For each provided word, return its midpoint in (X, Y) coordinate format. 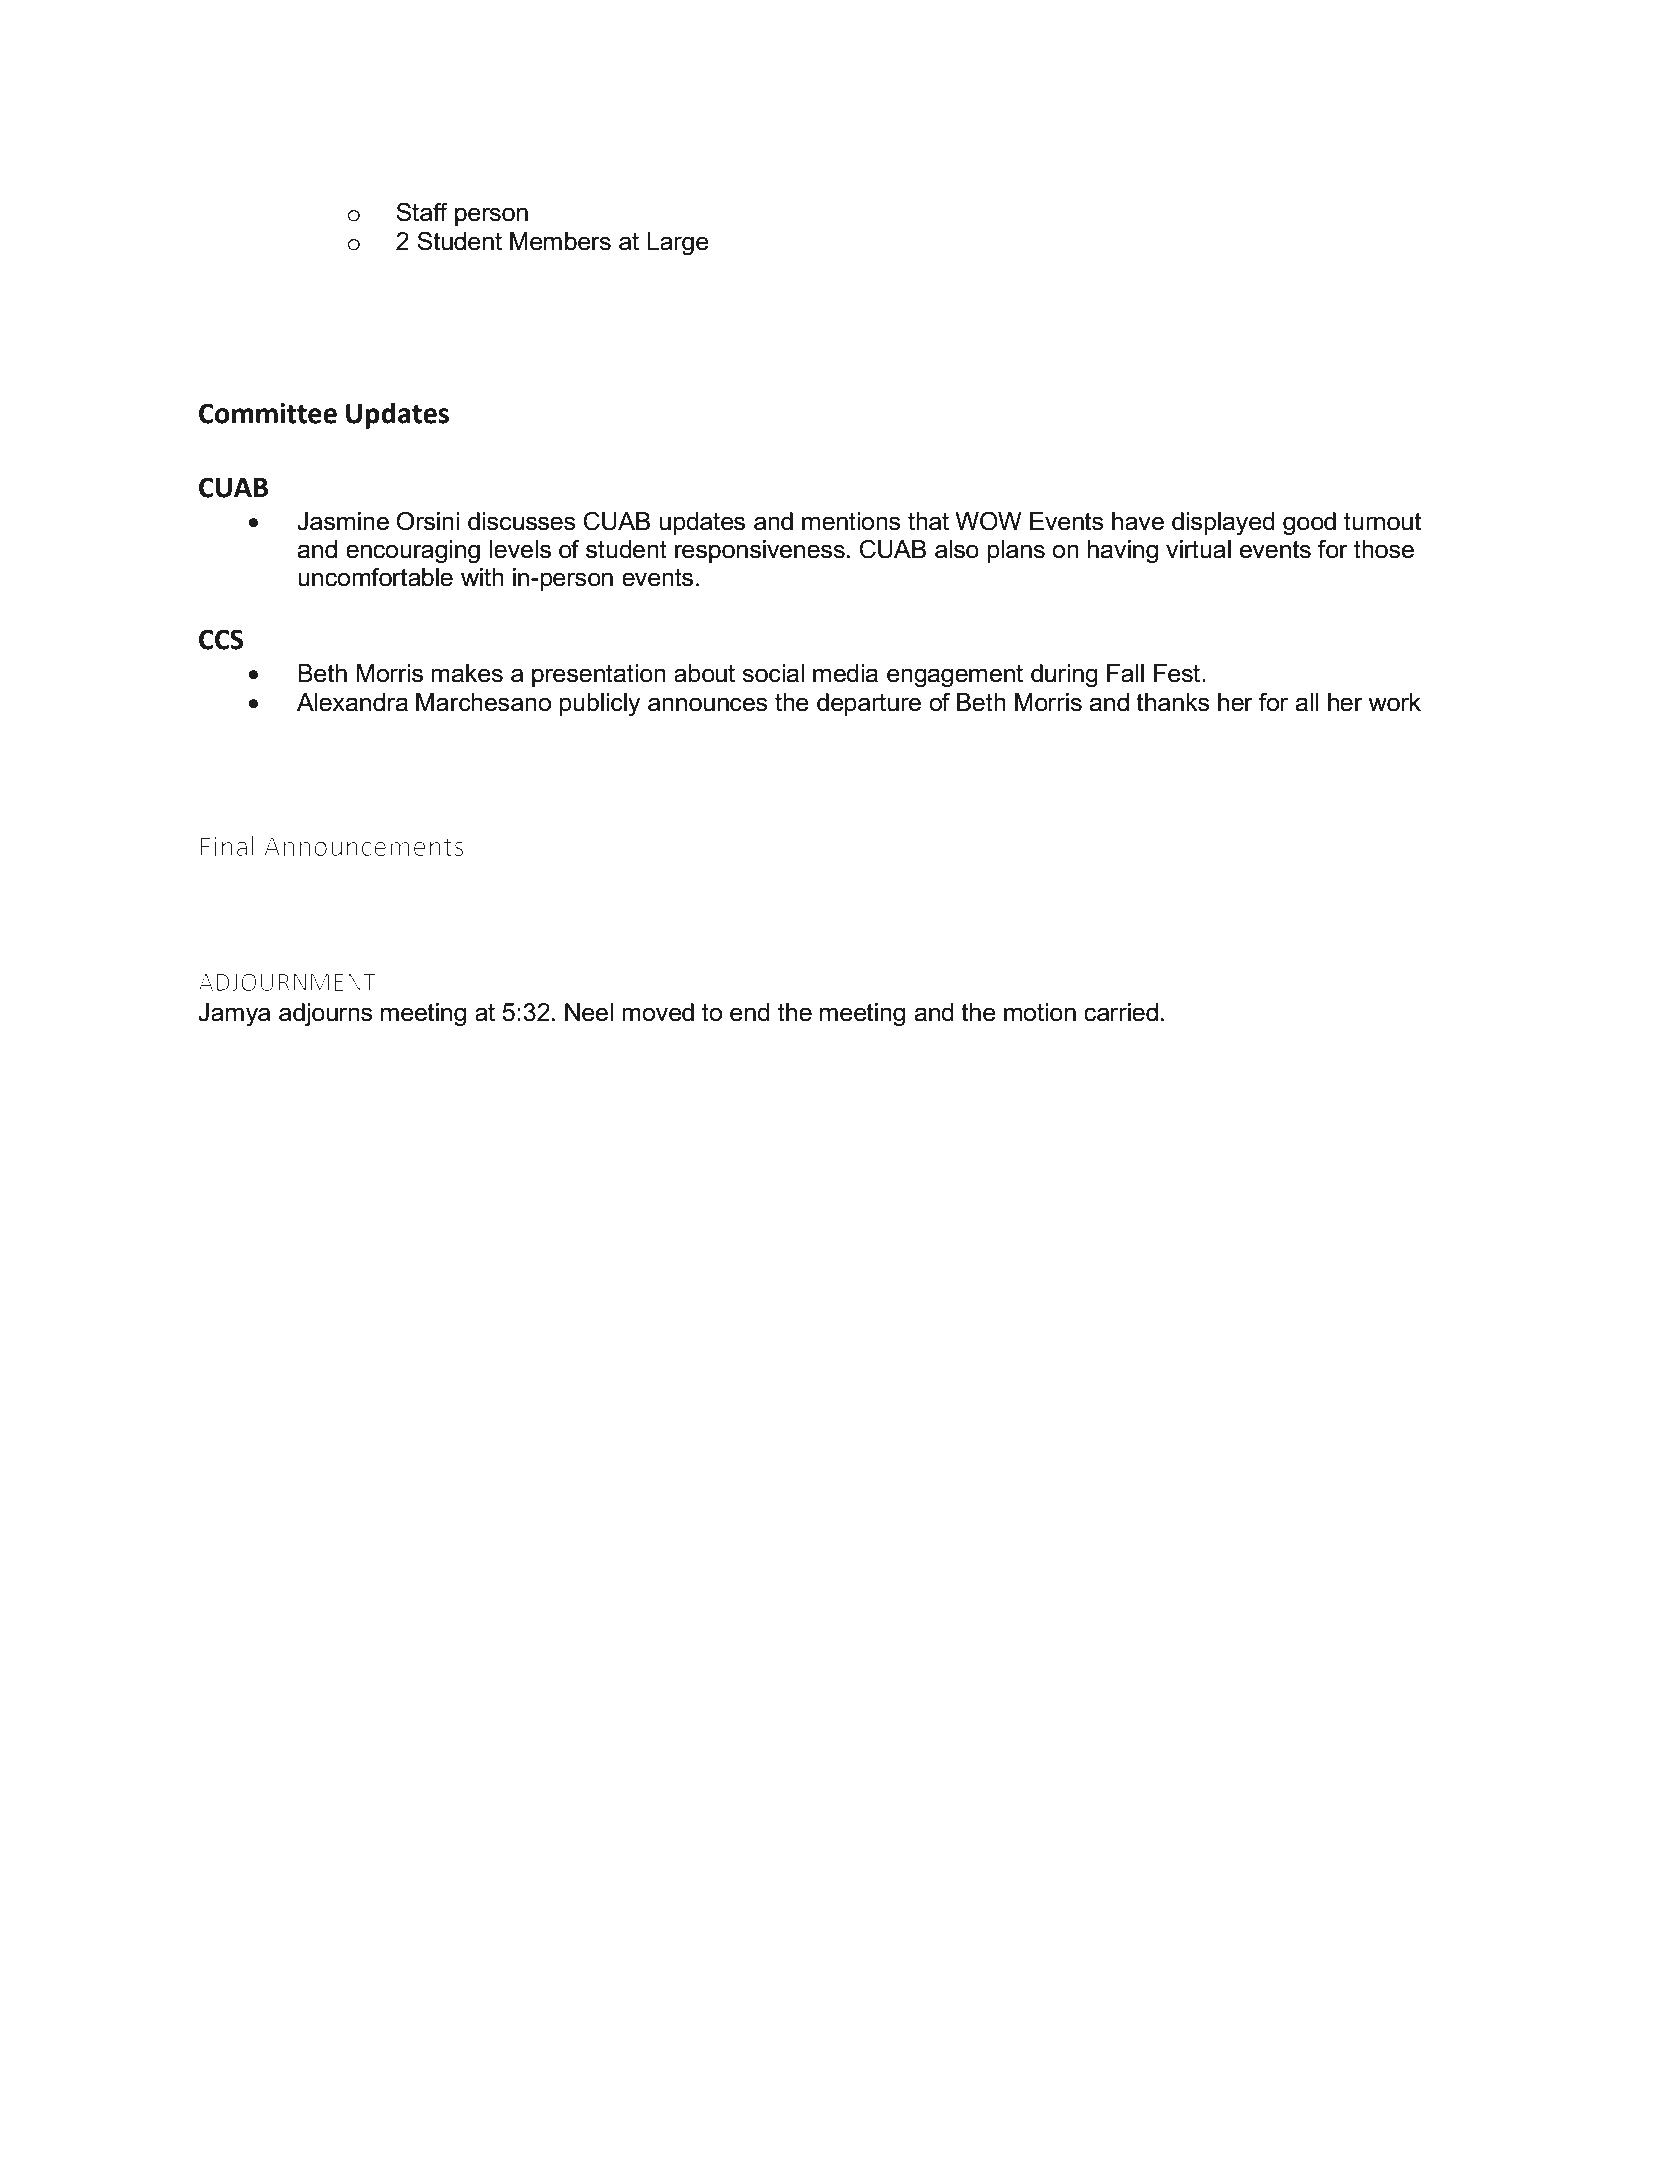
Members (560, 241)
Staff (422, 212)
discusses (522, 521)
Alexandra (352, 702)
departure (869, 704)
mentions (851, 521)
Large (678, 244)
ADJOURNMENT (287, 982)
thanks (1173, 702)
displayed (1223, 524)
